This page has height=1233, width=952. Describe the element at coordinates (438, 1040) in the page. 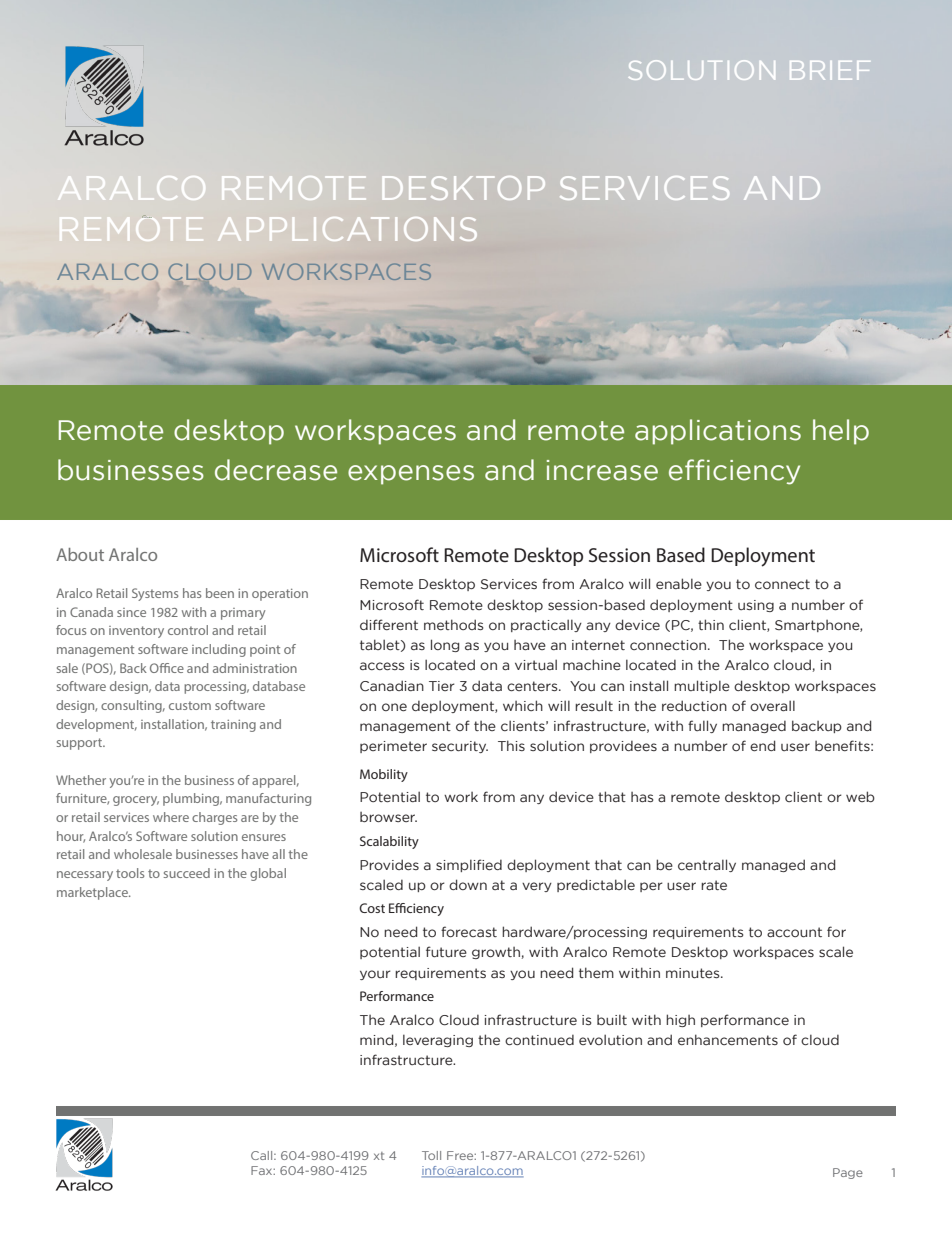

I see `leveraging` at that location.
